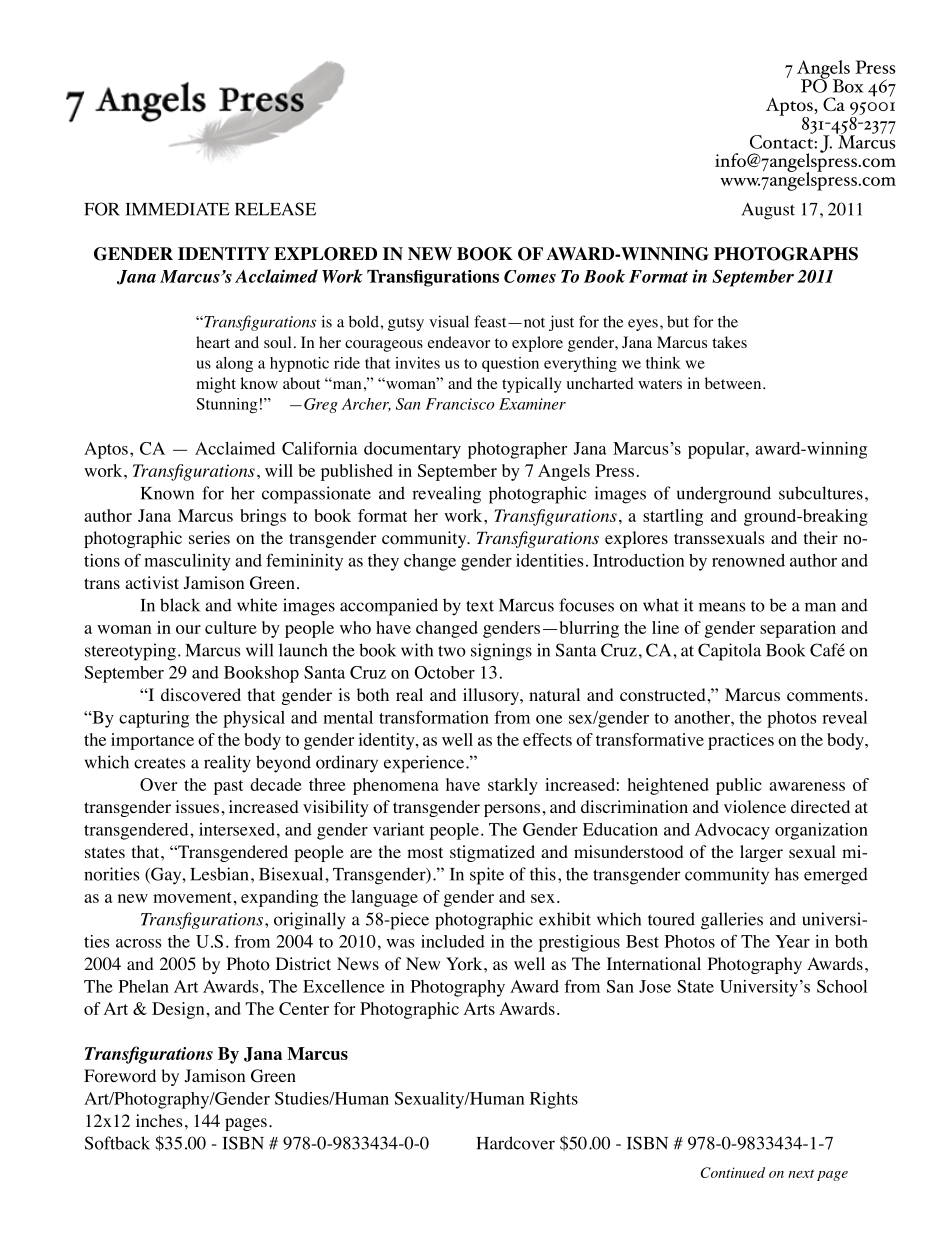 The height and width of the screenshot is (1233, 952). What do you see at coordinates (480, 606) in the screenshot?
I see `text` at bounding box center [480, 606].
